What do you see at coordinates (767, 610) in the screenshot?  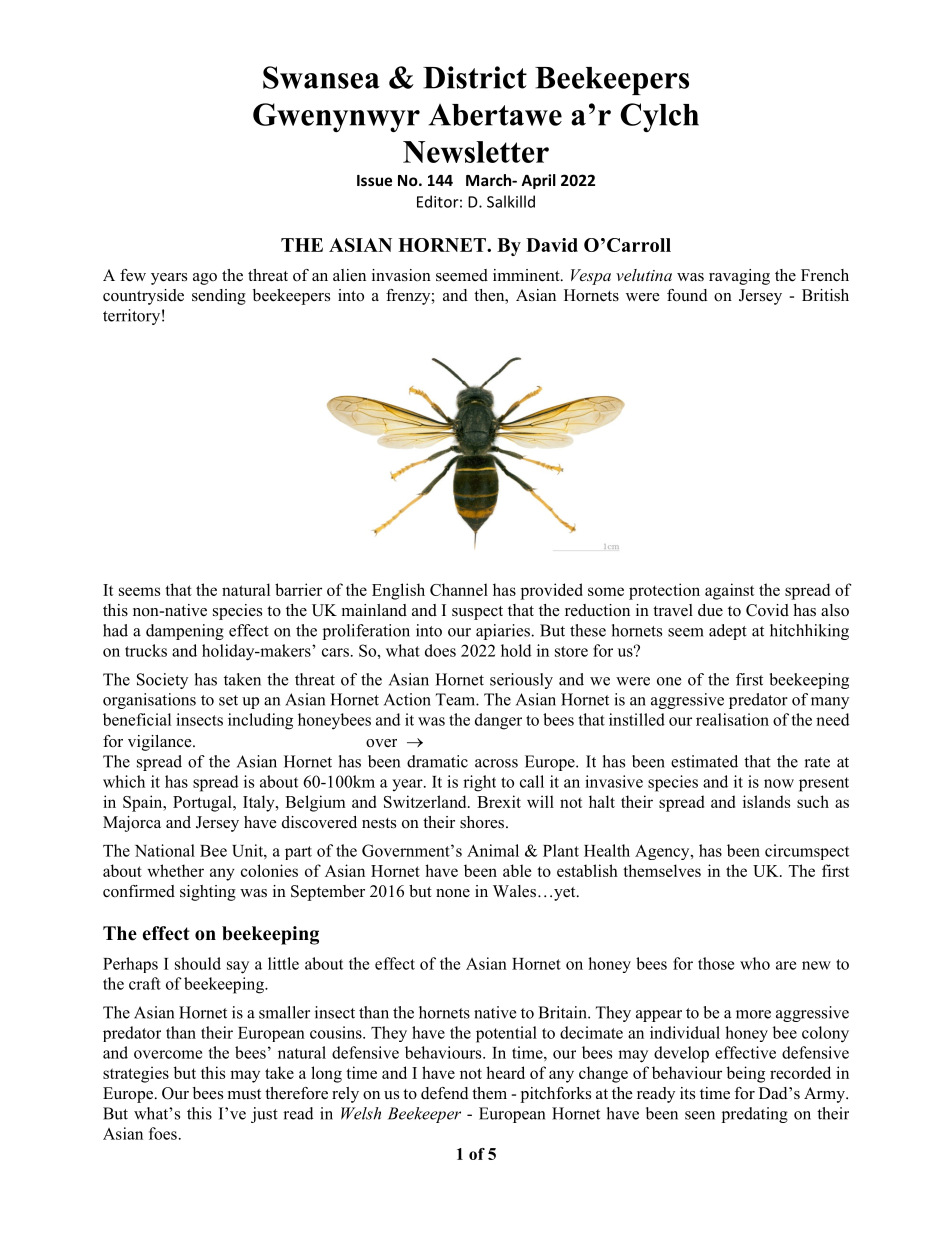 I see `Covid` at bounding box center [767, 610].
